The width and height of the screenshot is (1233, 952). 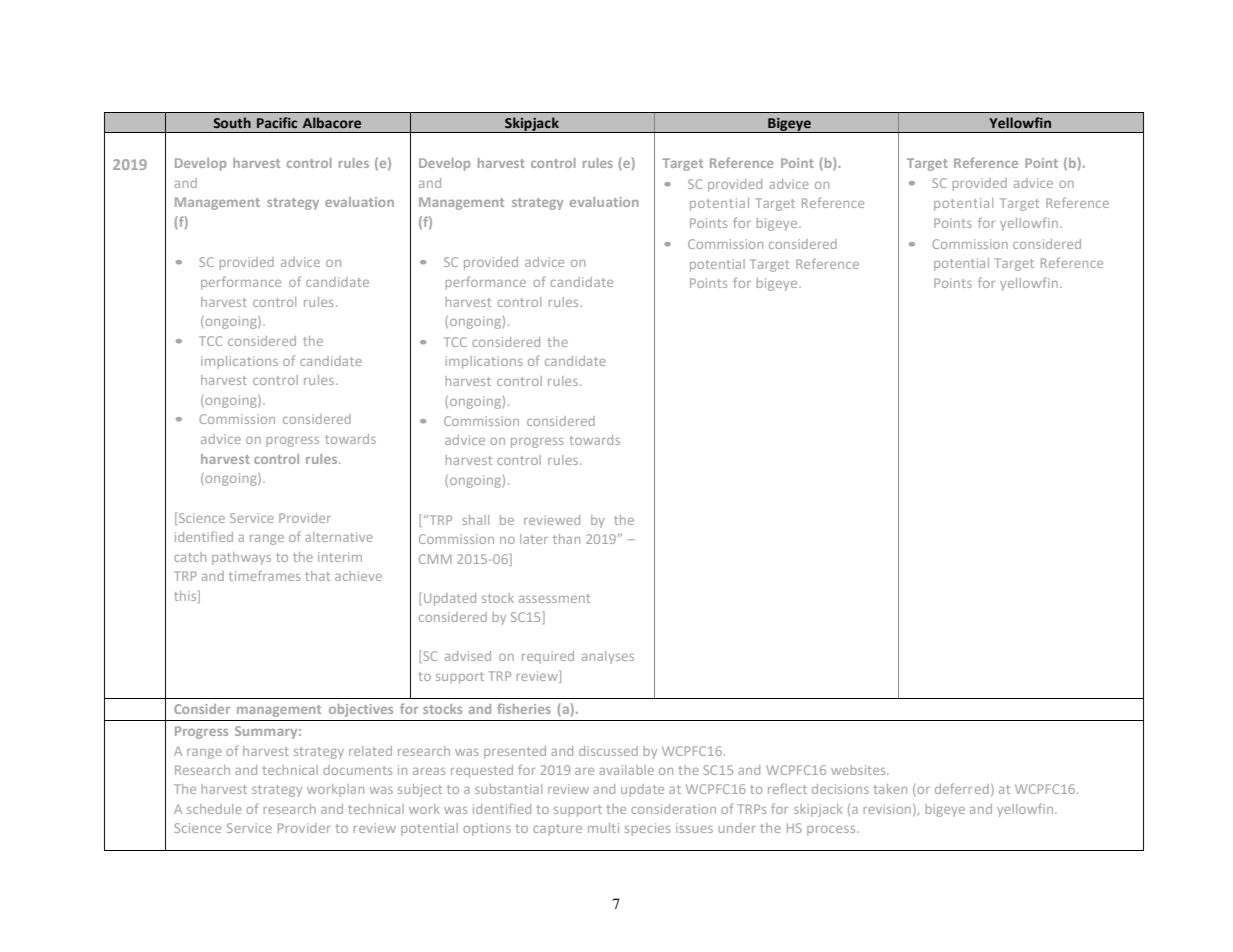 What do you see at coordinates (534, 539) in the screenshot?
I see `later` at bounding box center [534, 539].
